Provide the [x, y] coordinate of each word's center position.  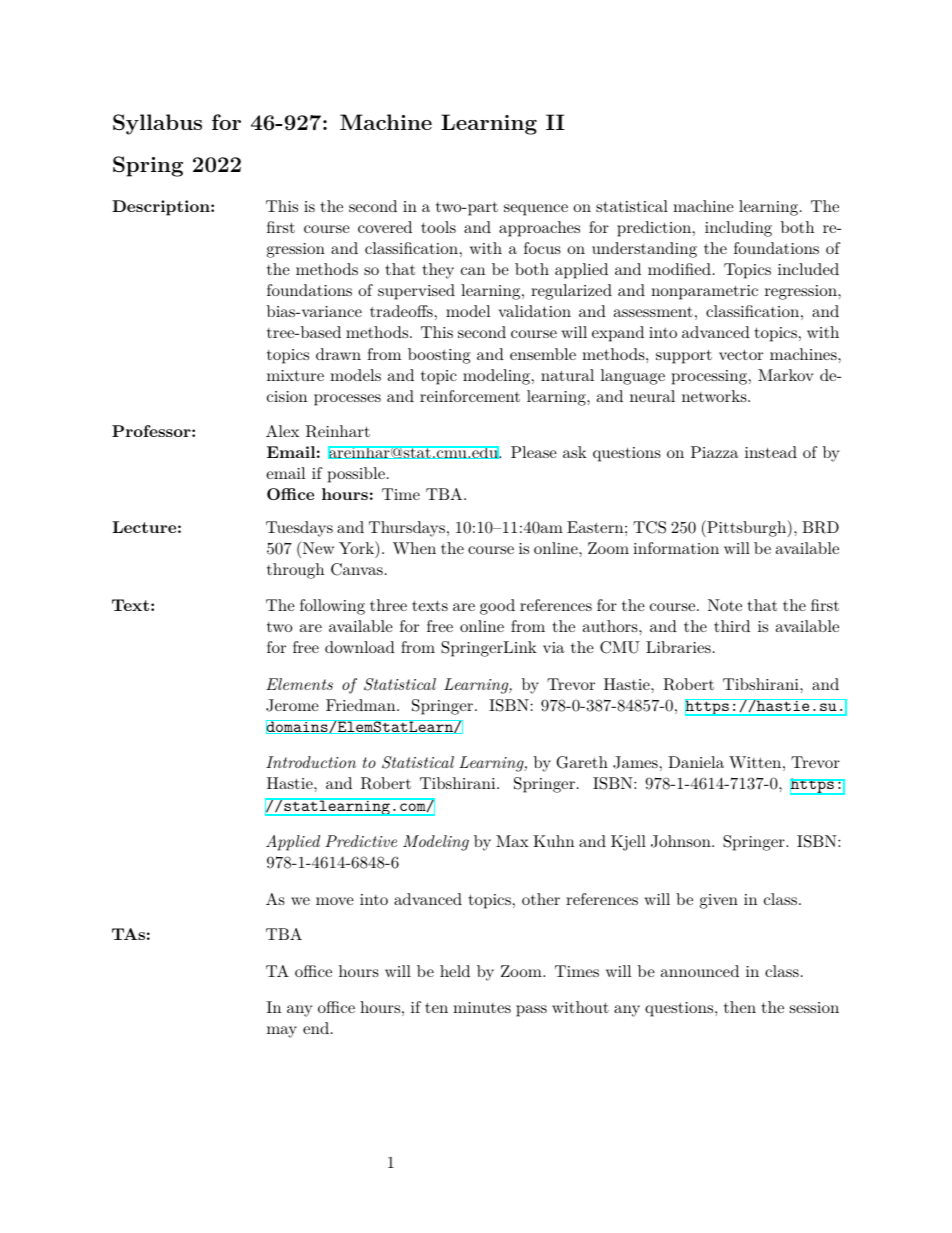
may [282, 1032]
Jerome [292, 705]
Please [534, 452]
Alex [282, 431]
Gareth [582, 762]
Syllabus [157, 124]
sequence [536, 210]
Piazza [714, 452]
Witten [755, 762]
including [738, 229]
